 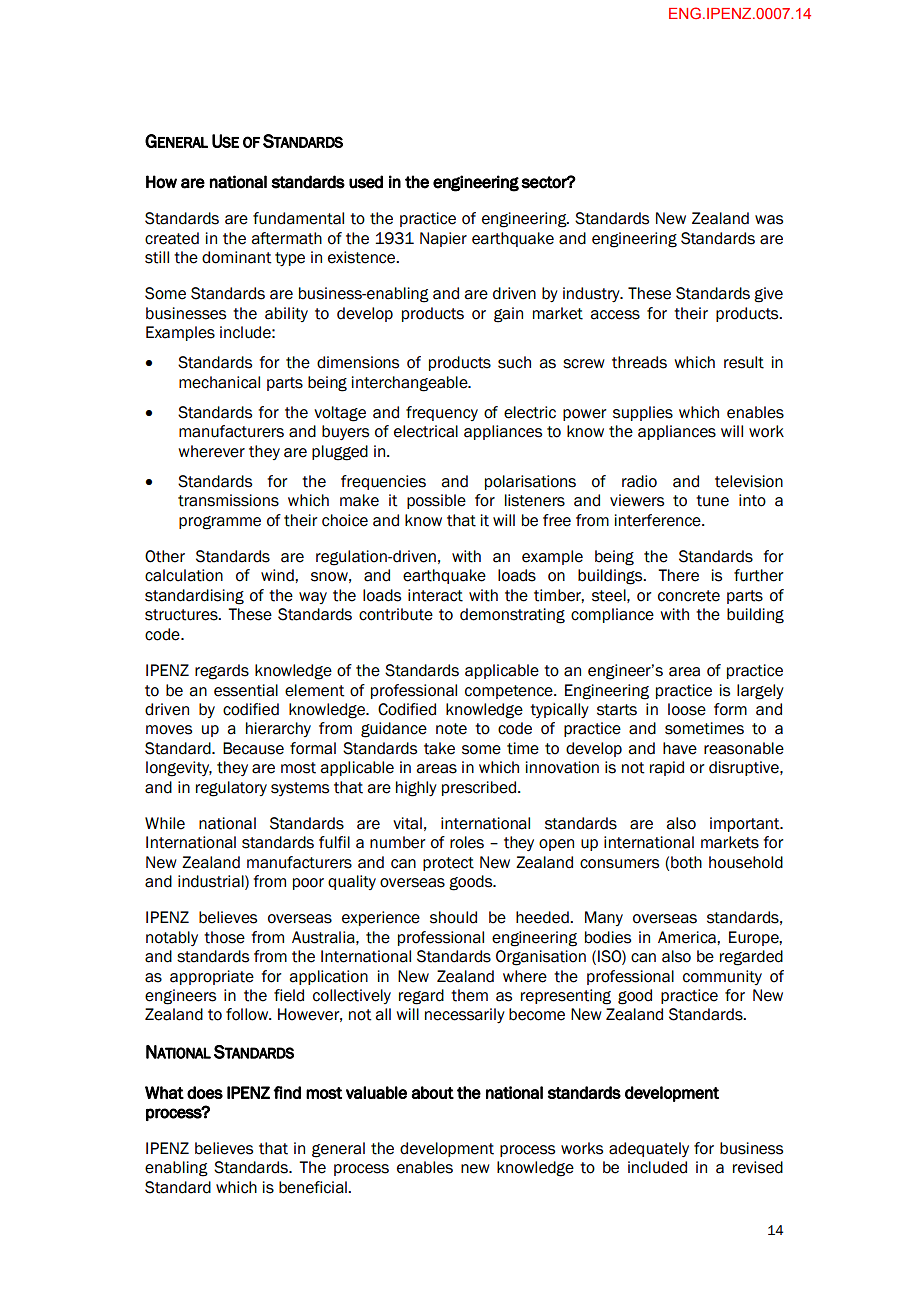 I want to click on both, so click(x=686, y=862).
